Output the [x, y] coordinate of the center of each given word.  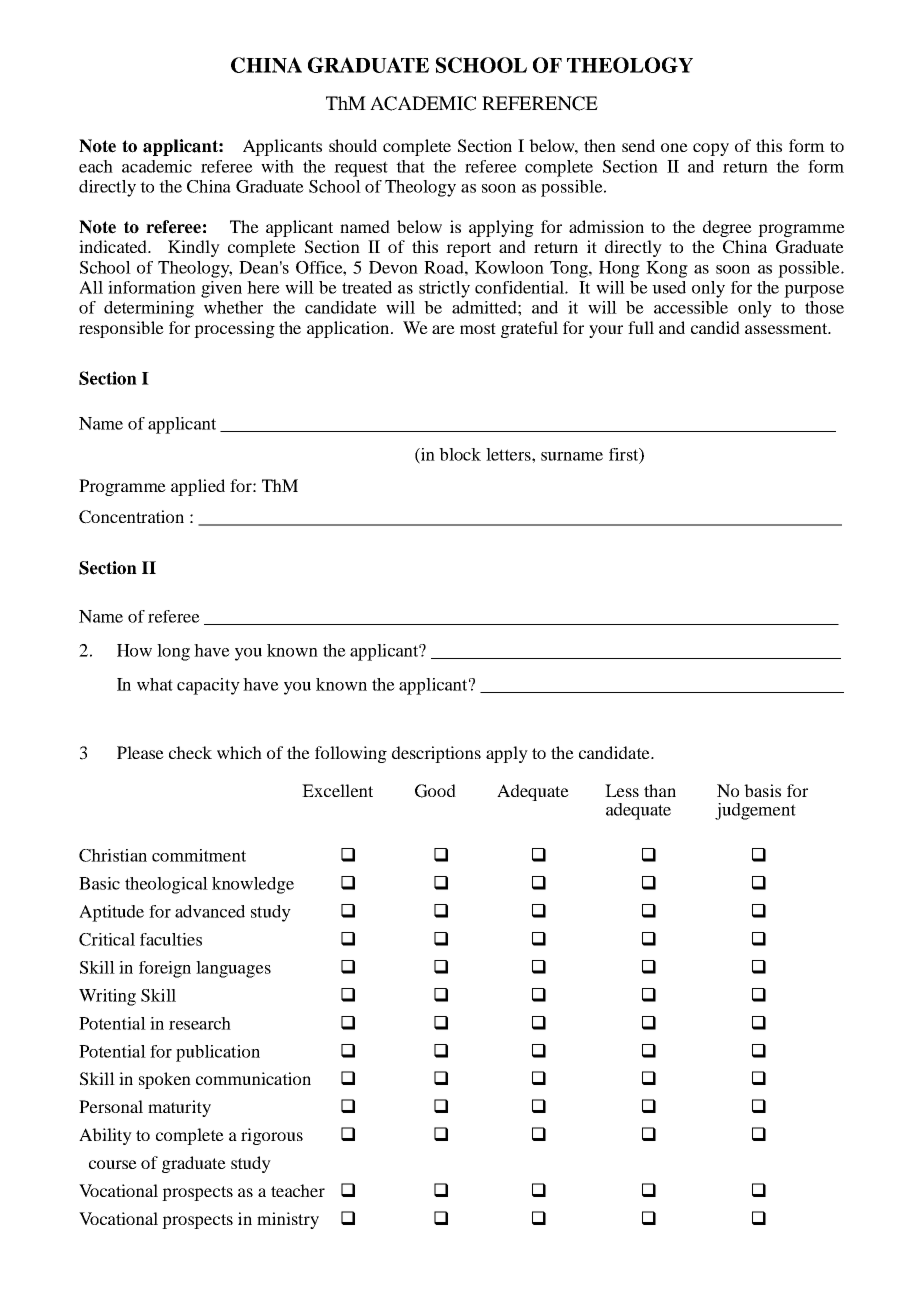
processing [234, 329]
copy [711, 149]
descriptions [436, 754]
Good [435, 791]
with [277, 166]
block [460, 454]
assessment [787, 328]
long [173, 652]
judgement [755, 811]
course [113, 1164]
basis [762, 790]
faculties [171, 939]
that [410, 166]
